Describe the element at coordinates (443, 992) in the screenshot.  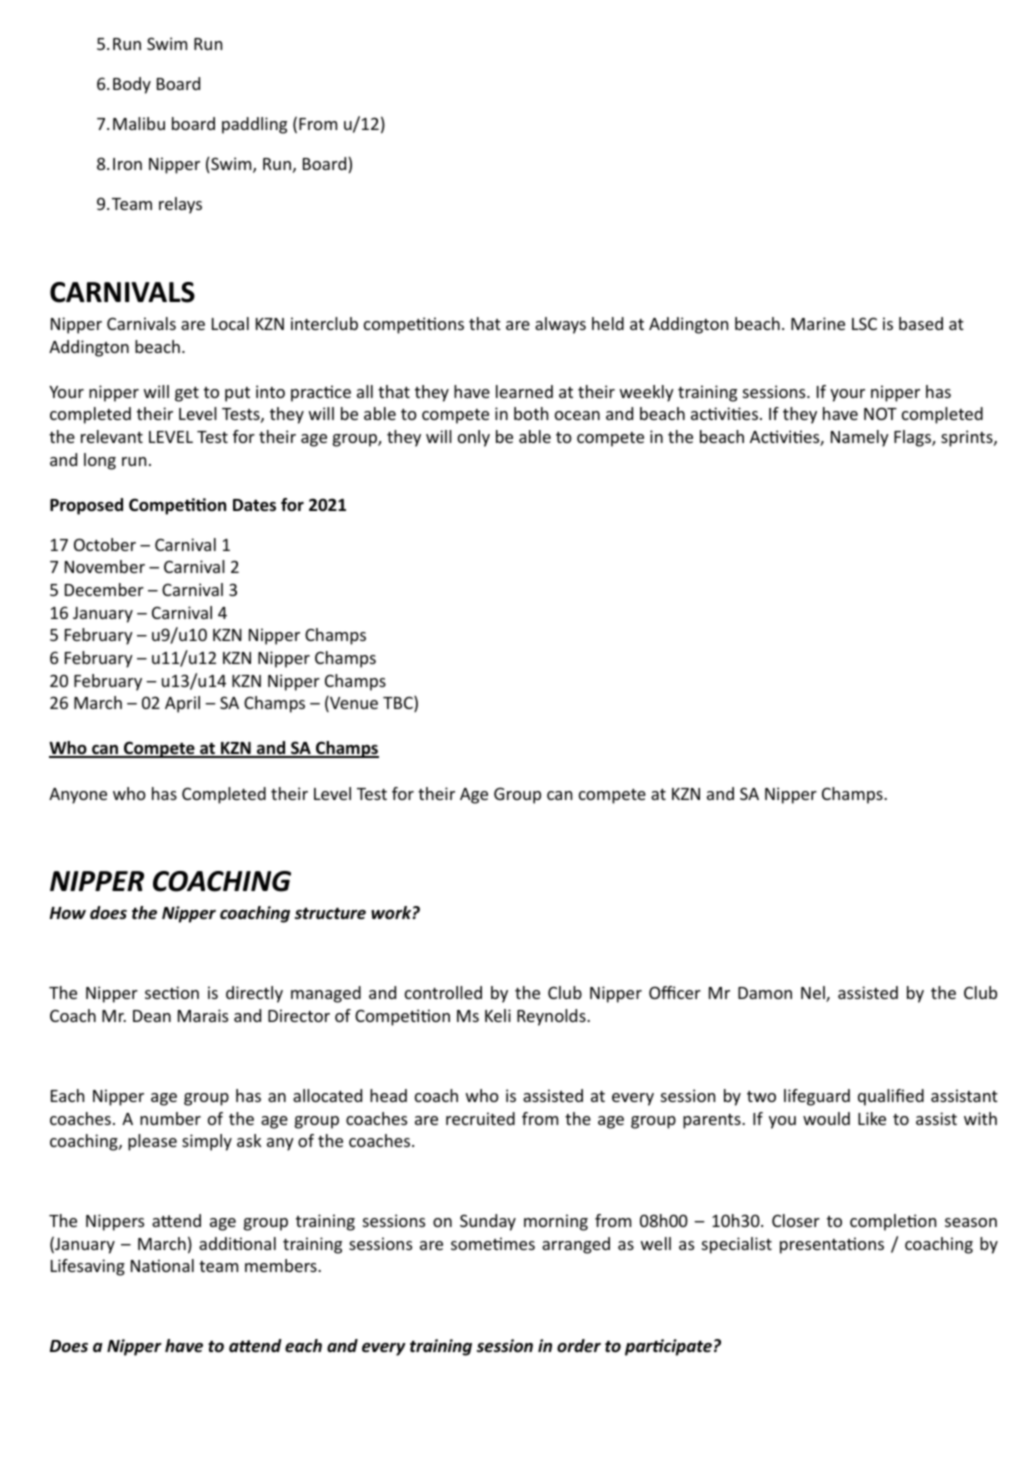
I see `controlled` at that location.
